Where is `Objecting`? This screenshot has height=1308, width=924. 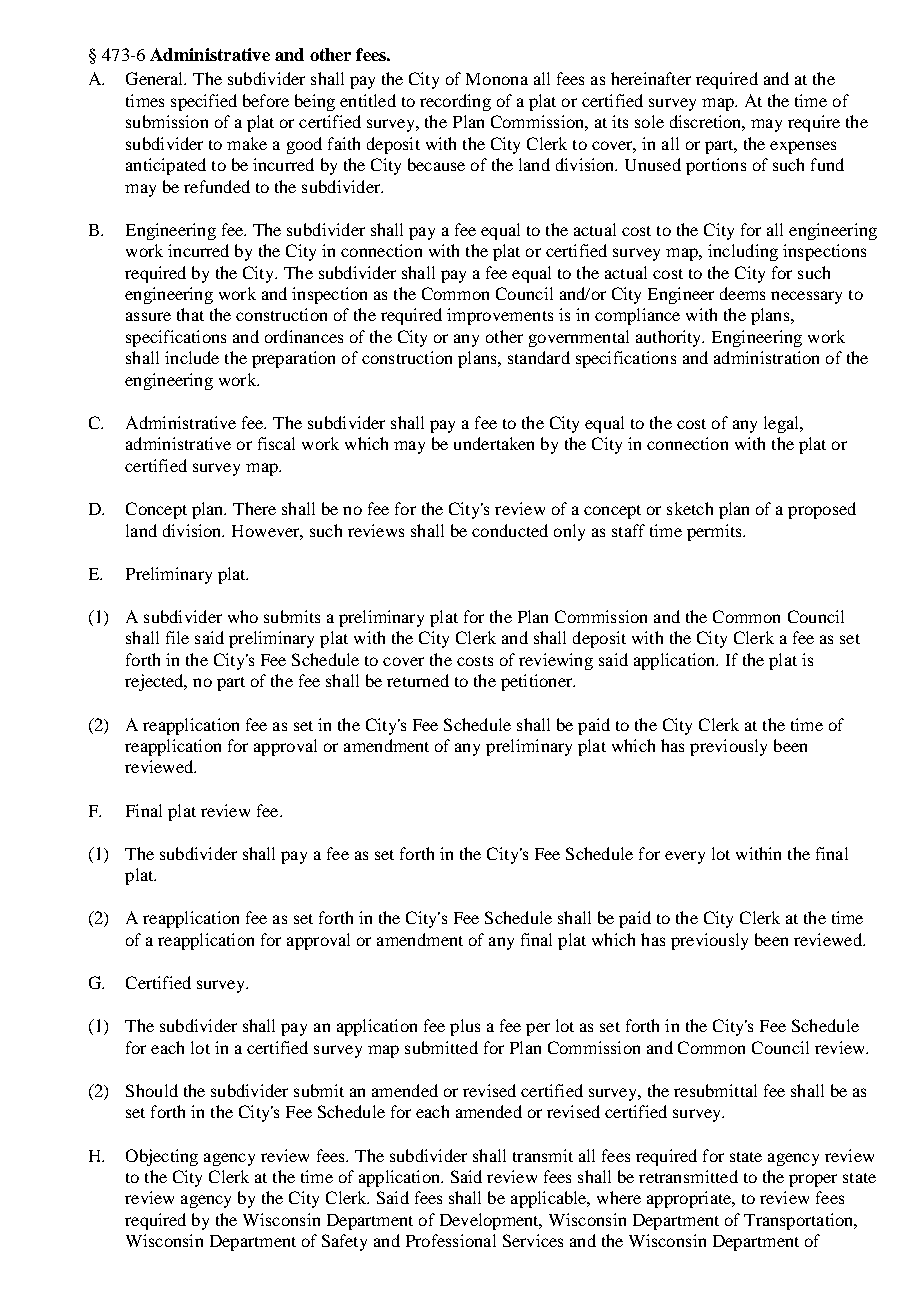 Objecting is located at coordinates (162, 1157).
